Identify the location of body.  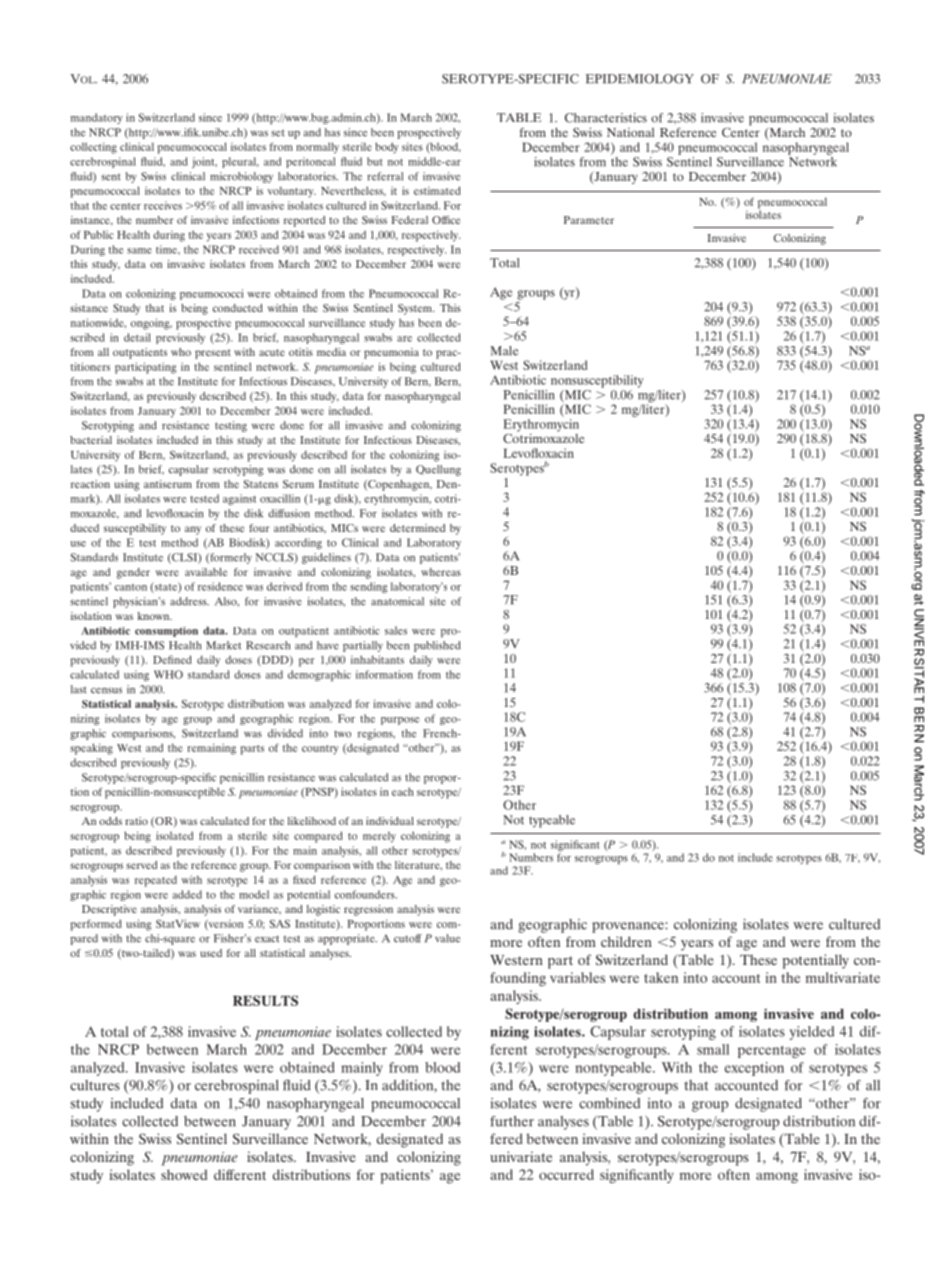
(387, 148).
